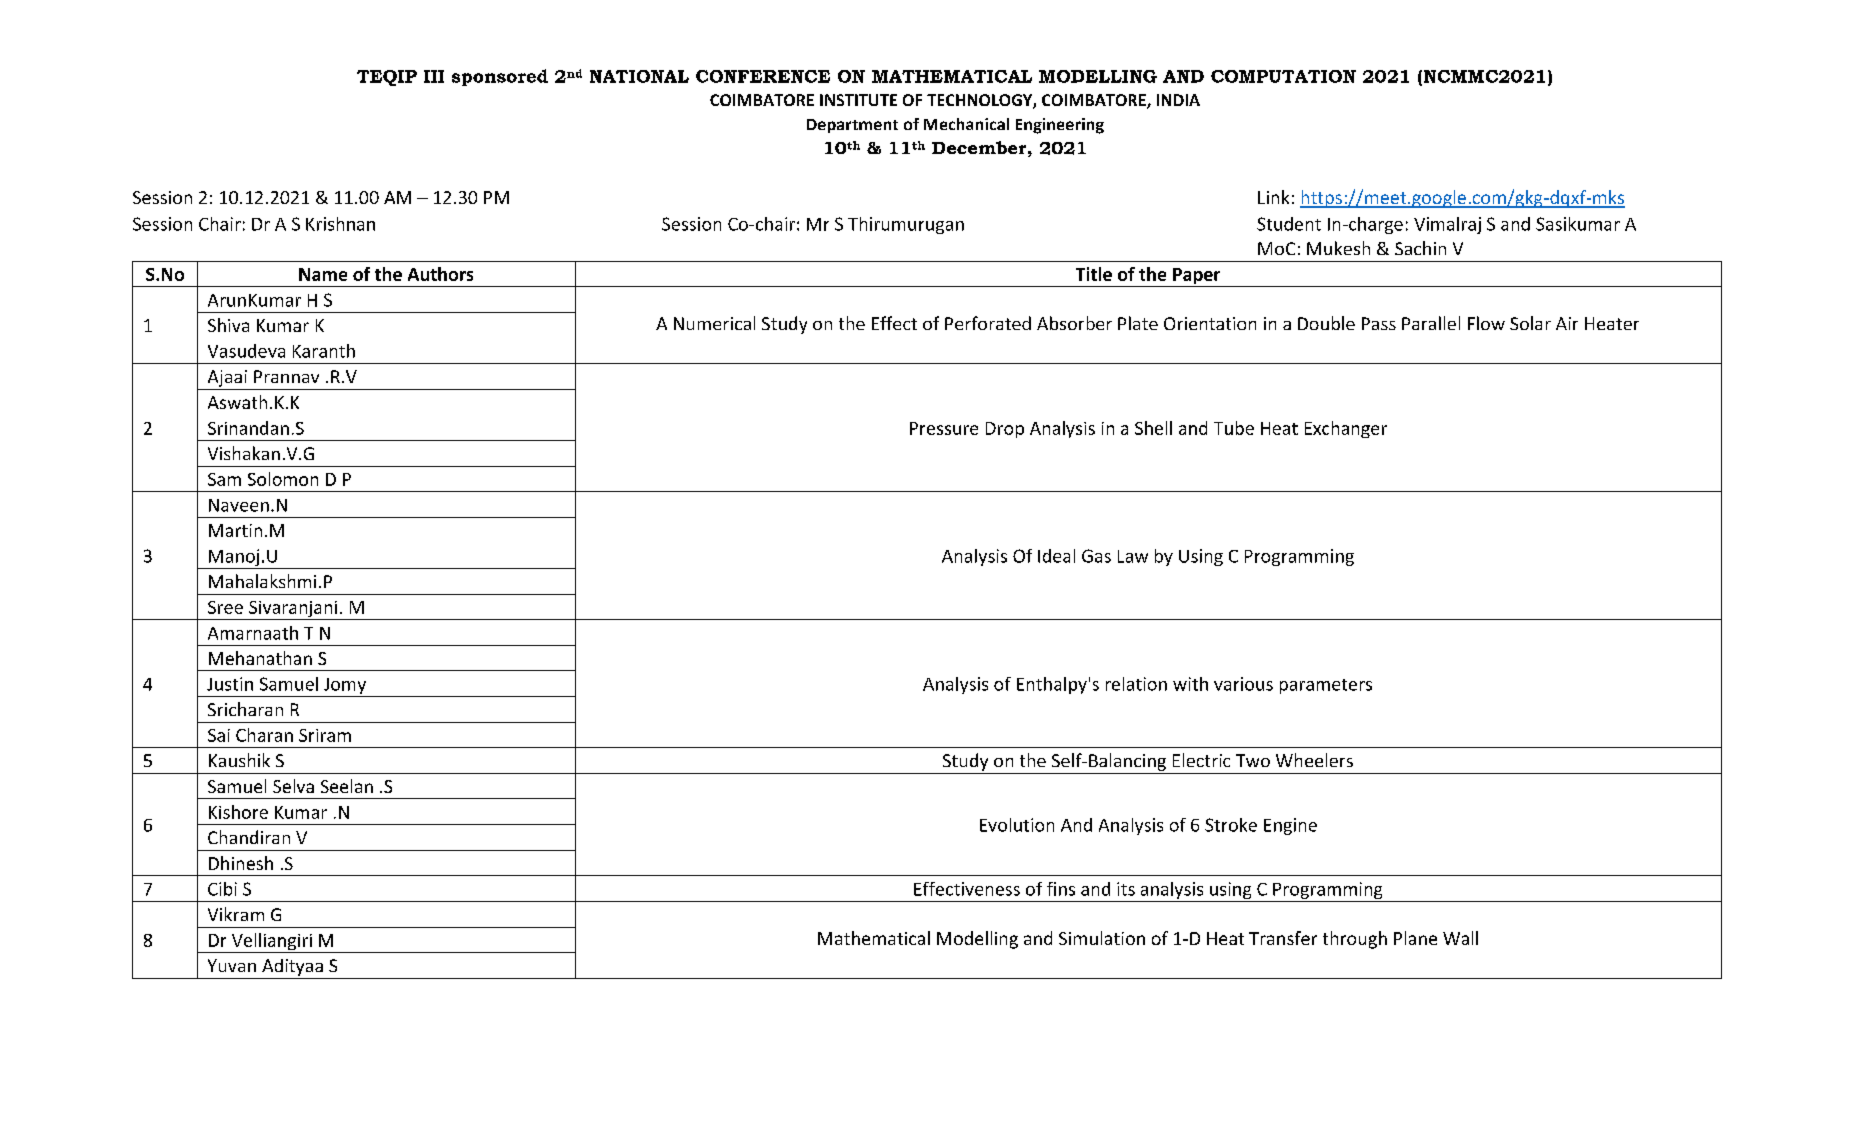 This screenshot has width=1852, height=1125. What do you see at coordinates (1283, 76) in the screenshot?
I see `COMPUTATION` at bounding box center [1283, 76].
